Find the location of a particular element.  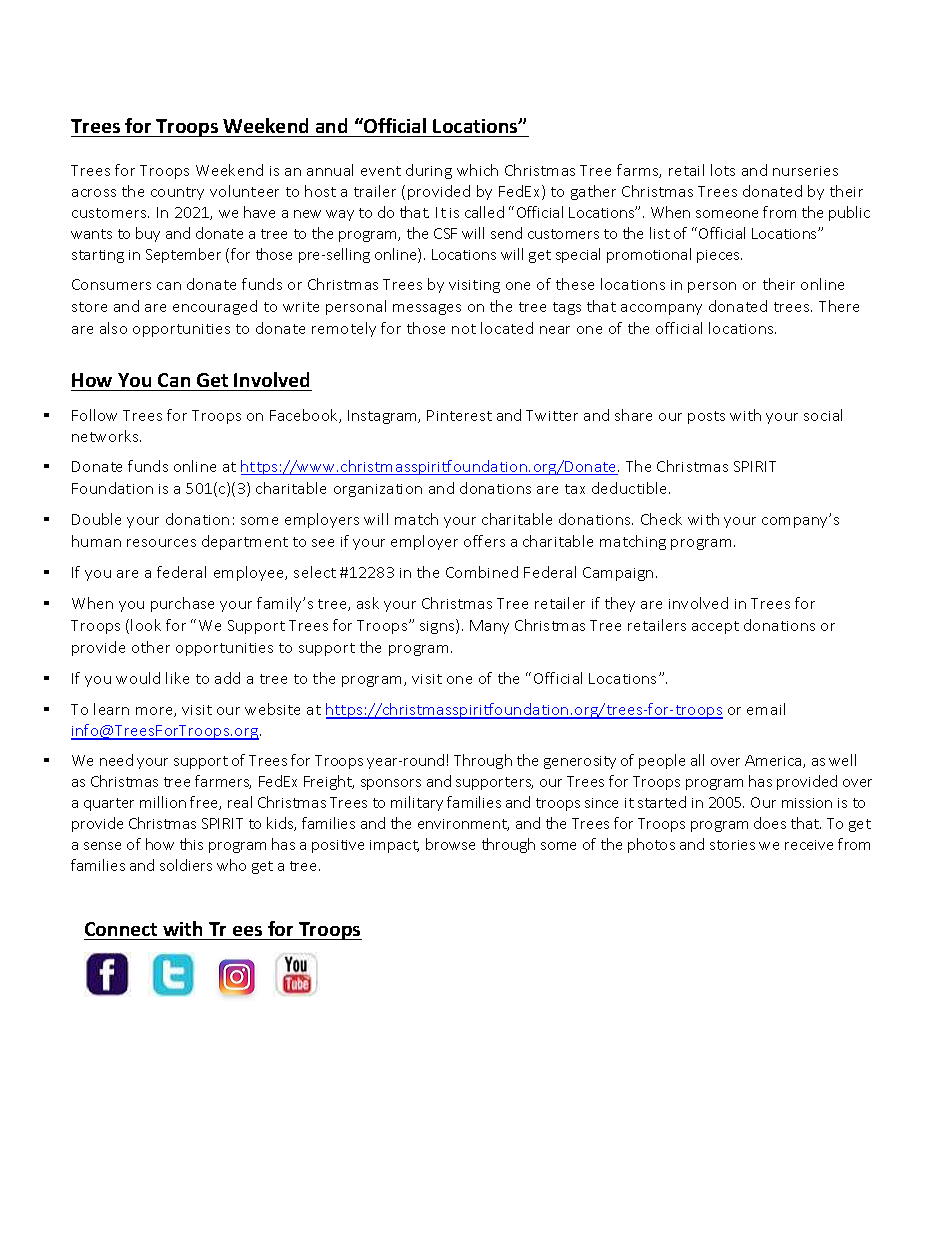

browse is located at coordinates (450, 844).
